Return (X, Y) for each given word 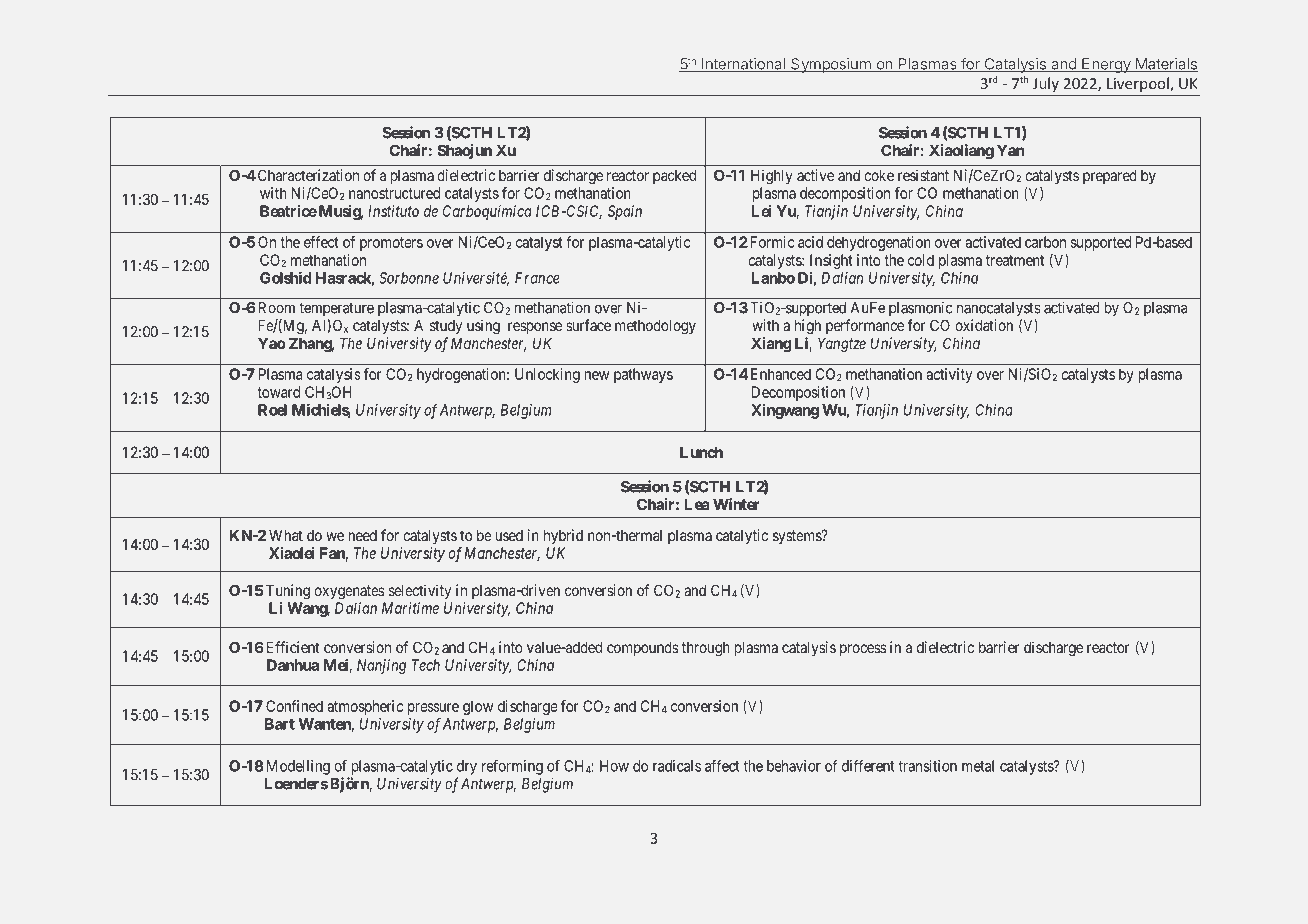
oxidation (984, 325)
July (1046, 84)
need (363, 535)
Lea (697, 504)
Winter (736, 504)
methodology (655, 326)
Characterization (307, 175)
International (743, 65)
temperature (336, 310)
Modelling (296, 767)
